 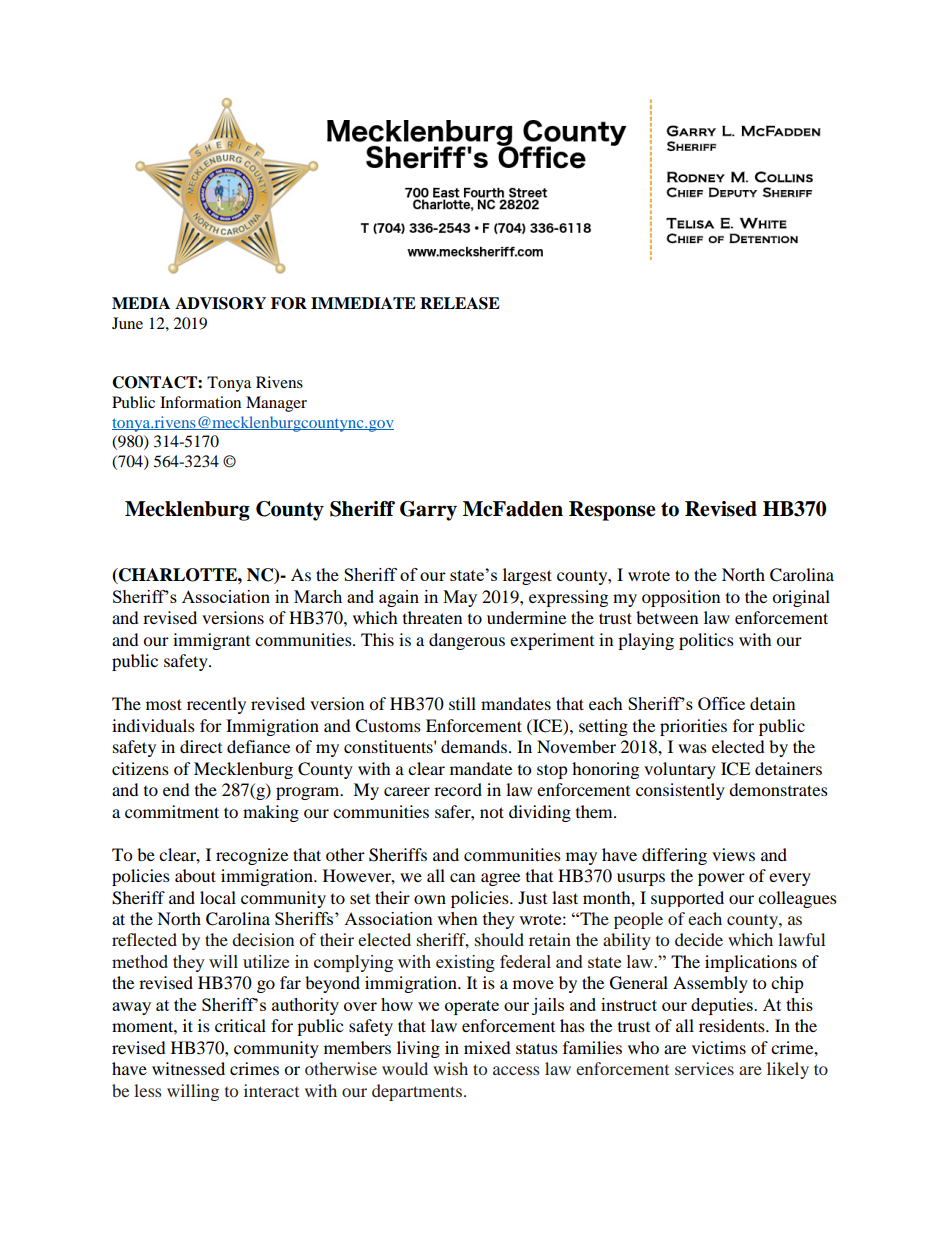 I want to click on Response, so click(x=612, y=511).
